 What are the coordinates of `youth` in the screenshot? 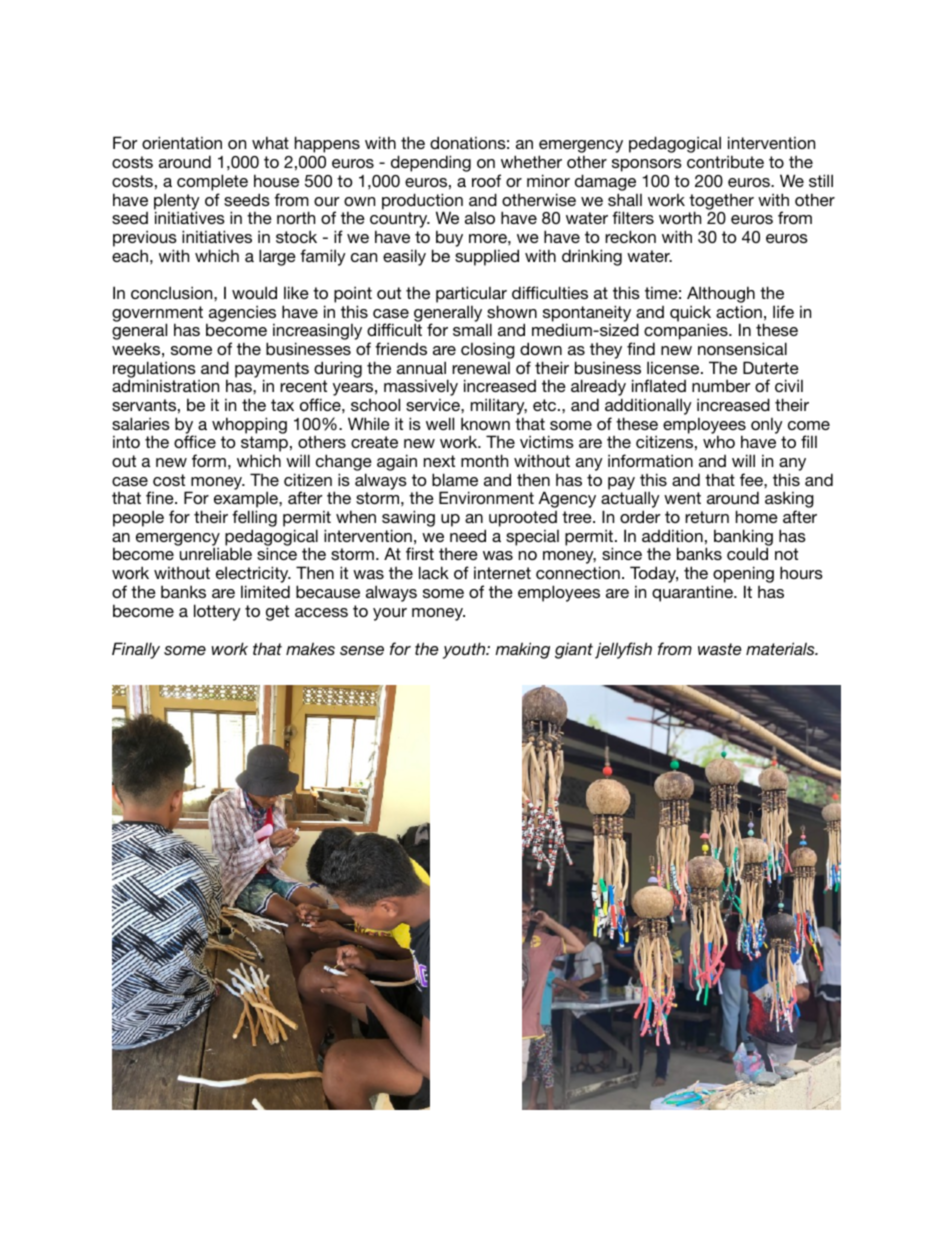 It's located at (465, 650).
